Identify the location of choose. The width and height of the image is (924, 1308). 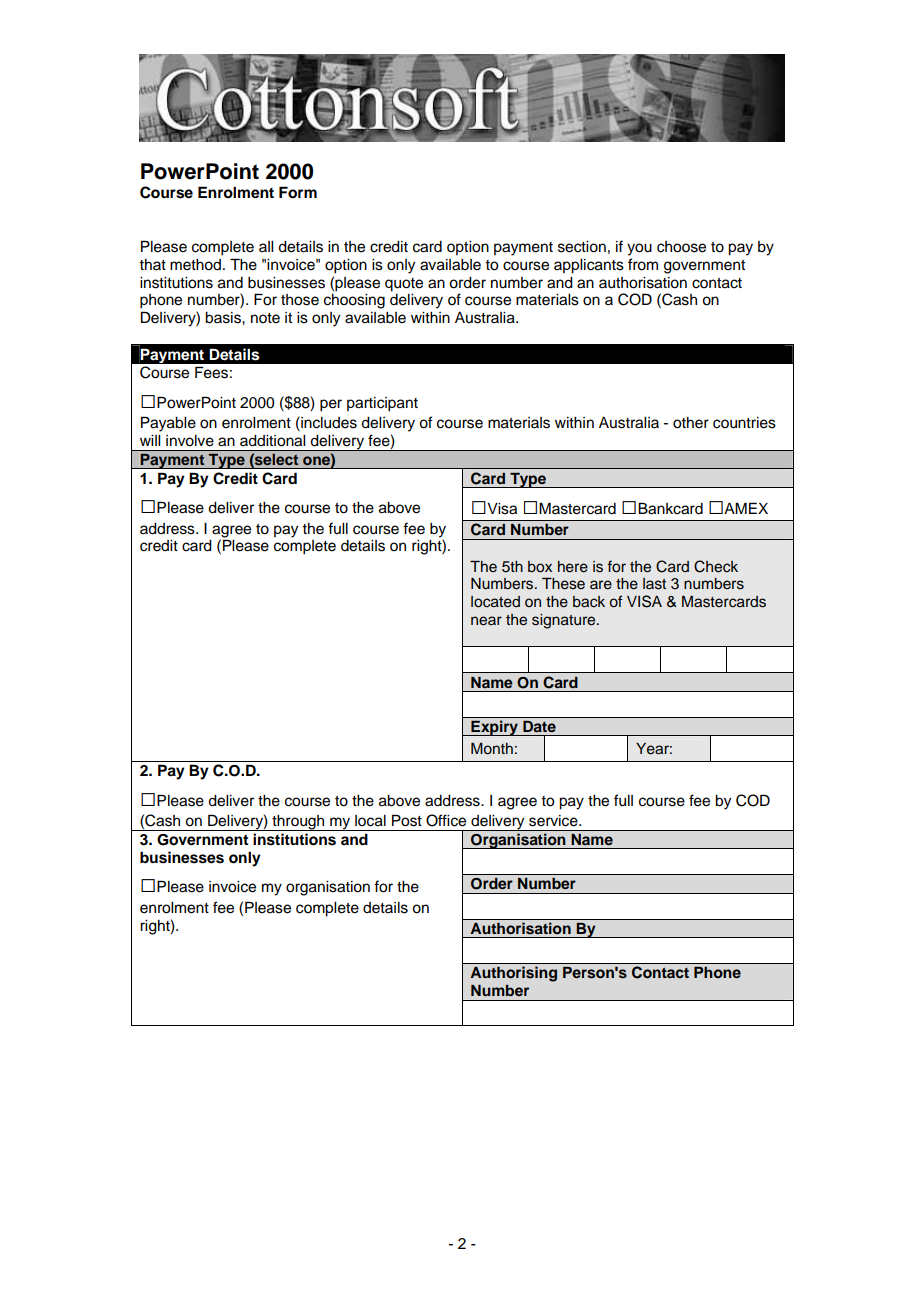
(681, 247).
